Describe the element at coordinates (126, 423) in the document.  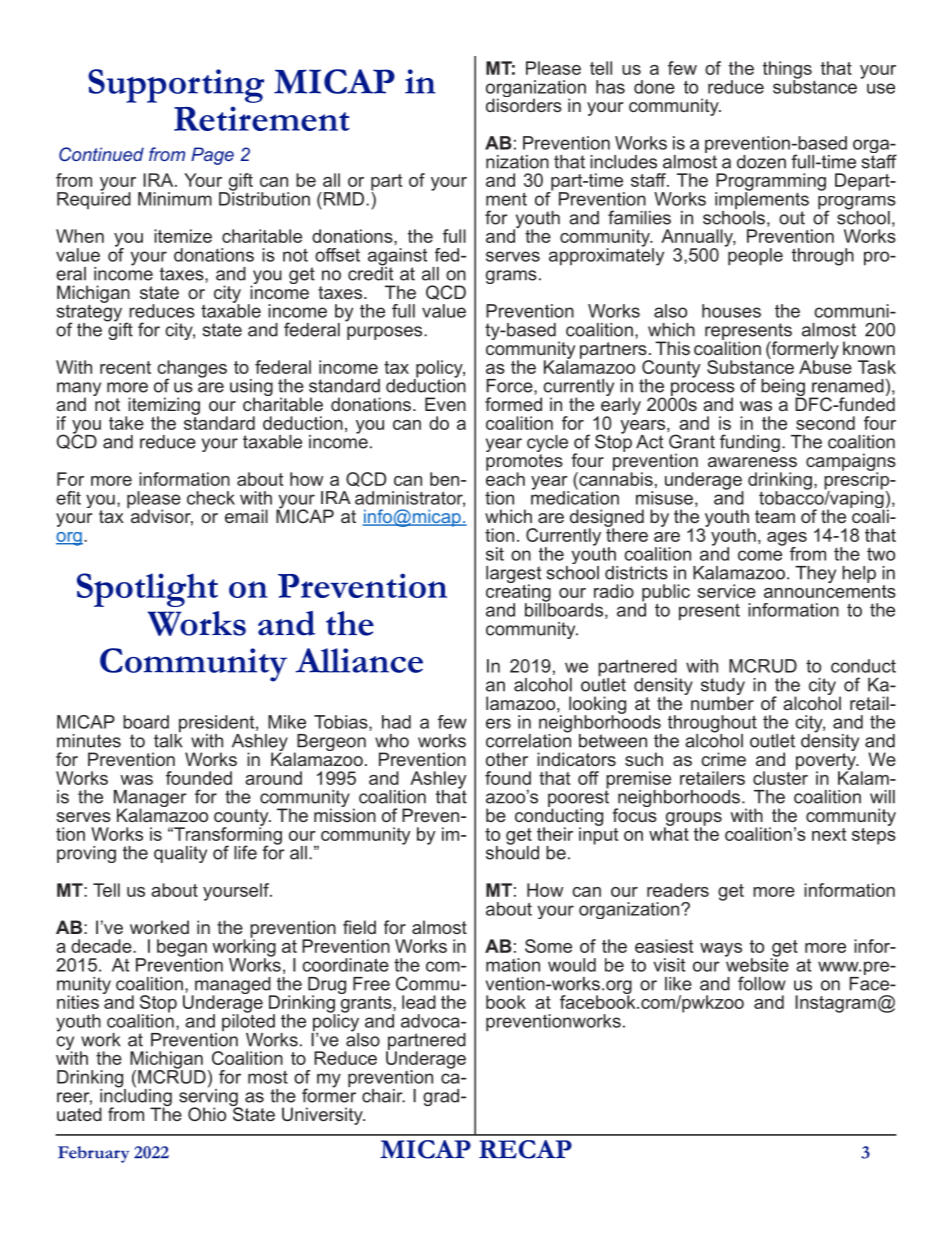
I see `take` at that location.
